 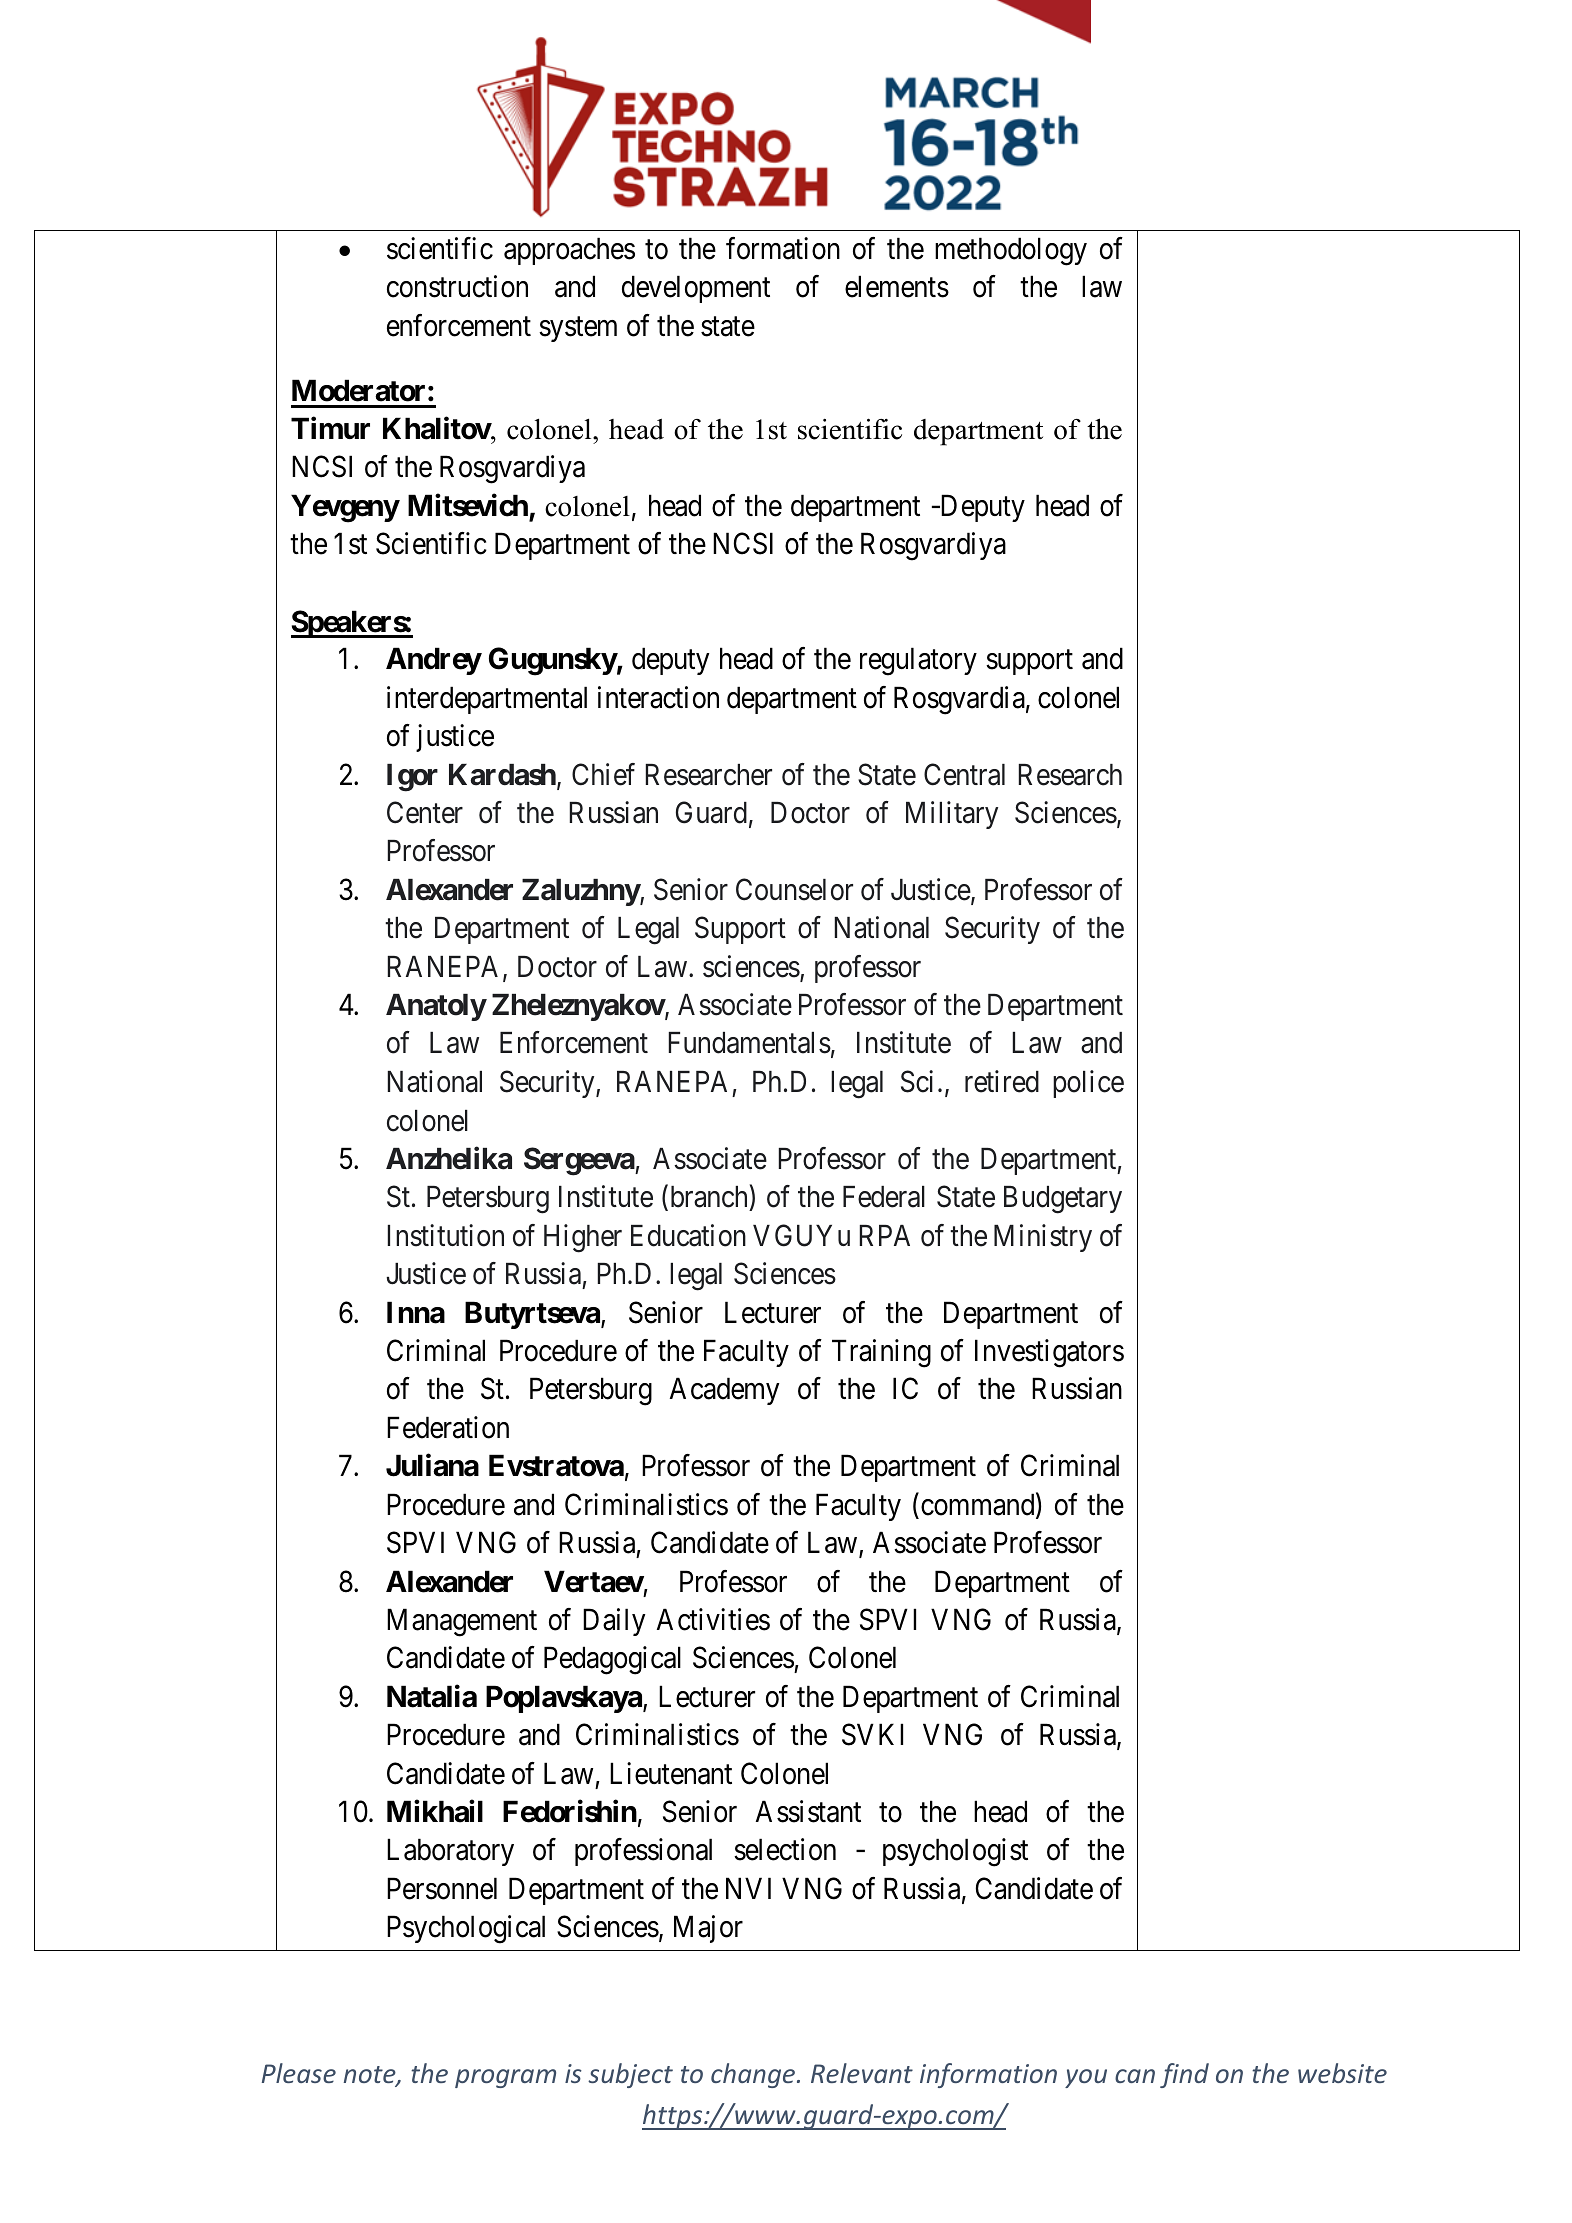 What do you see at coordinates (412, 778) in the document?
I see `Igor` at bounding box center [412, 778].
